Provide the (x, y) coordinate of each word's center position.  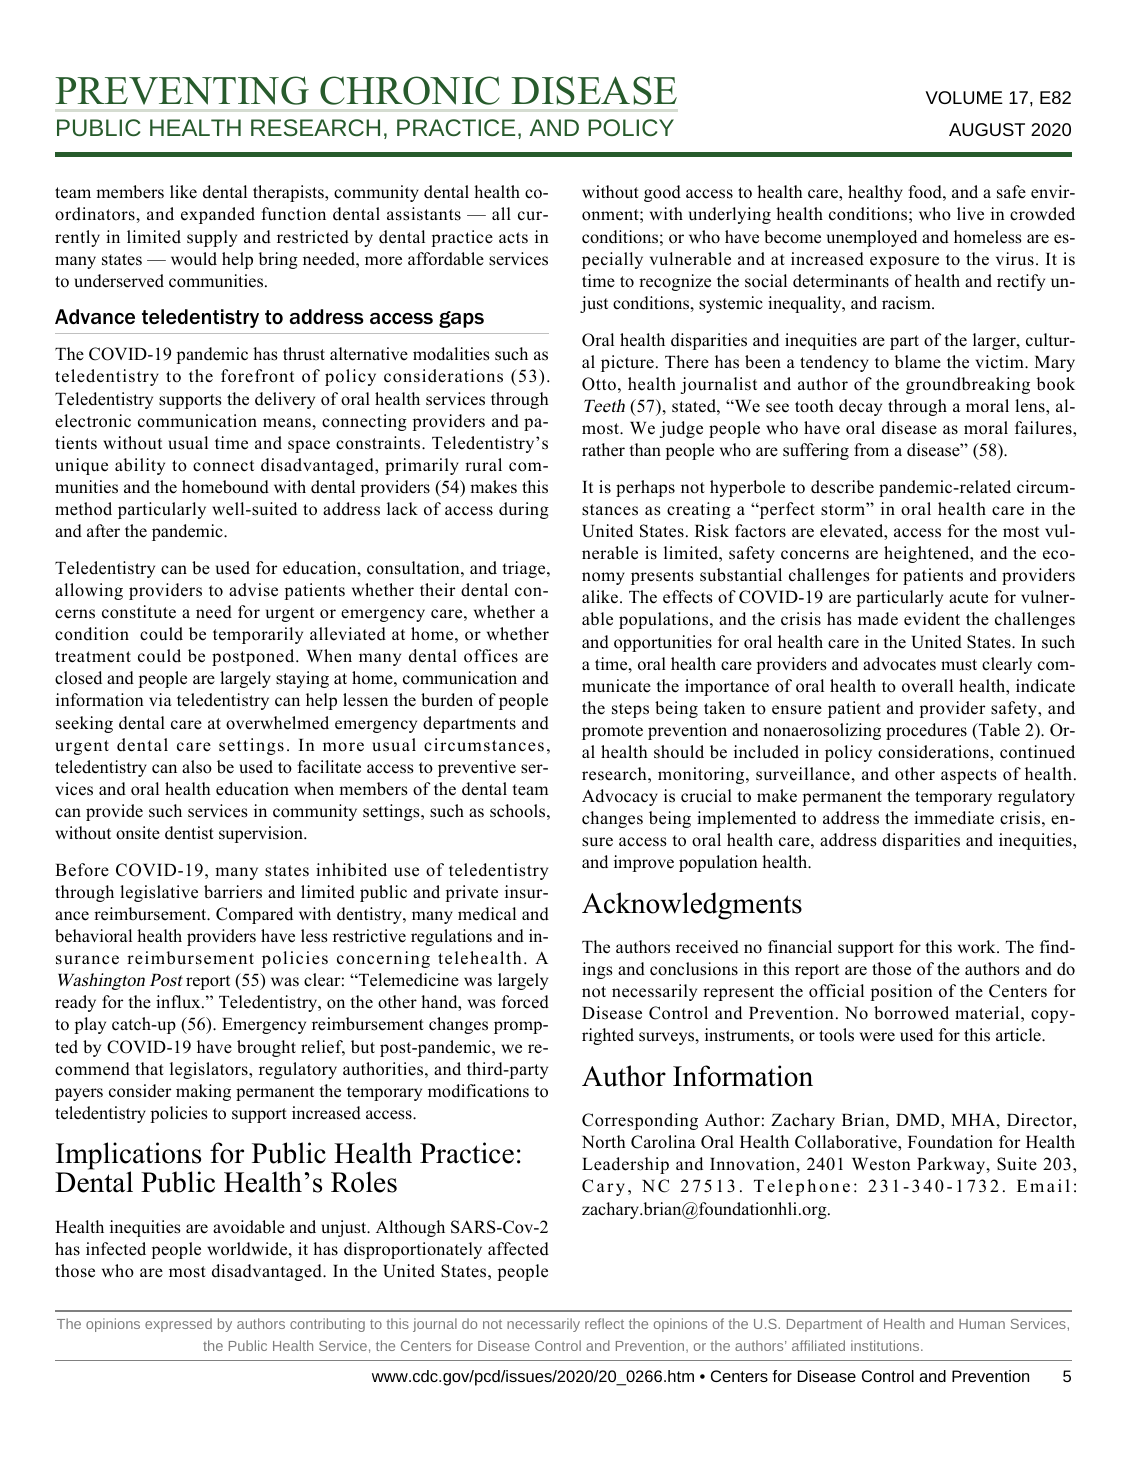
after (103, 531)
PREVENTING (182, 90)
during (524, 510)
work (978, 947)
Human (982, 1324)
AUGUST (987, 129)
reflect (604, 1323)
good (662, 193)
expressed (178, 1325)
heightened (928, 554)
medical (487, 914)
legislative (159, 893)
